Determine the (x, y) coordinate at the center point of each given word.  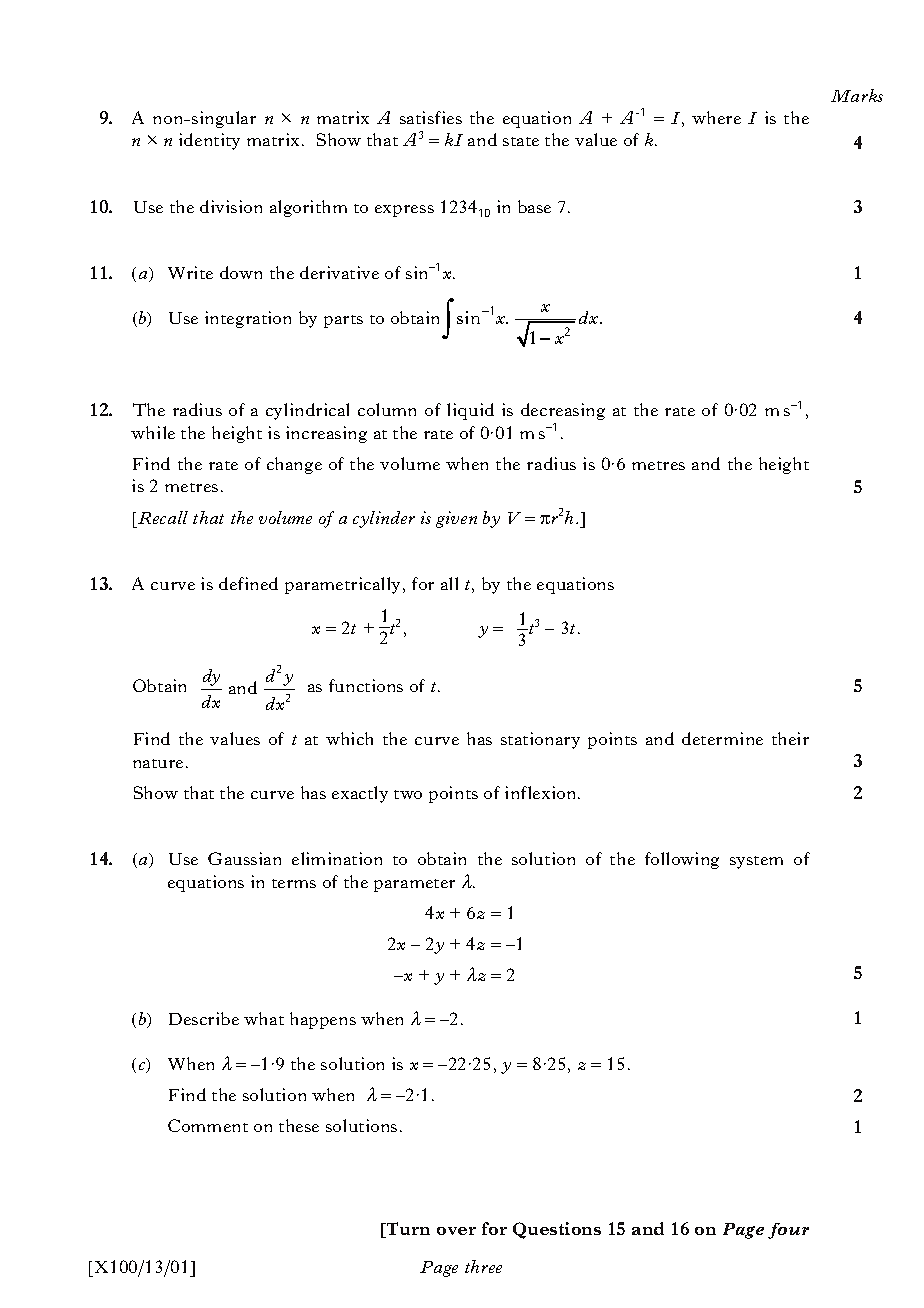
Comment (208, 1125)
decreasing (563, 411)
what (264, 1018)
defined (248, 583)
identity (209, 141)
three (483, 1266)
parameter (414, 885)
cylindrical (307, 411)
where (716, 117)
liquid (470, 411)
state (521, 141)
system (756, 862)
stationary (540, 740)
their (790, 738)
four (788, 1231)
